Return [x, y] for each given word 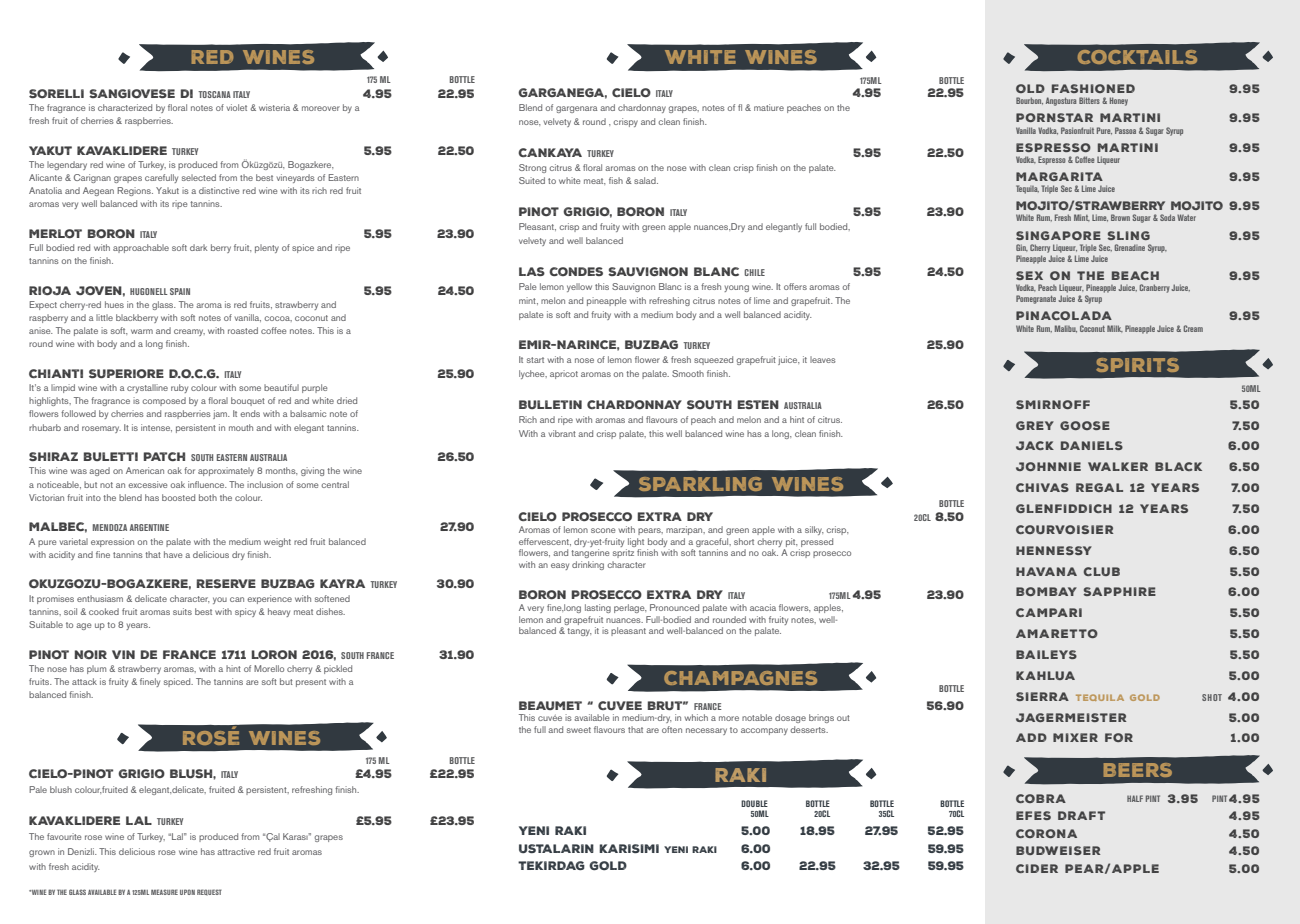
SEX [1029, 275]
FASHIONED [1093, 88]
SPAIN [180, 291]
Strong [532, 168]
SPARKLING [700, 484]
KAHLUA [1045, 675]
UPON [187, 892]
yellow [579, 287]
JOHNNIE [1048, 466]
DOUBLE [754, 803]
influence [207, 484]
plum [96, 669]
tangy [579, 632]
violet [237, 107]
